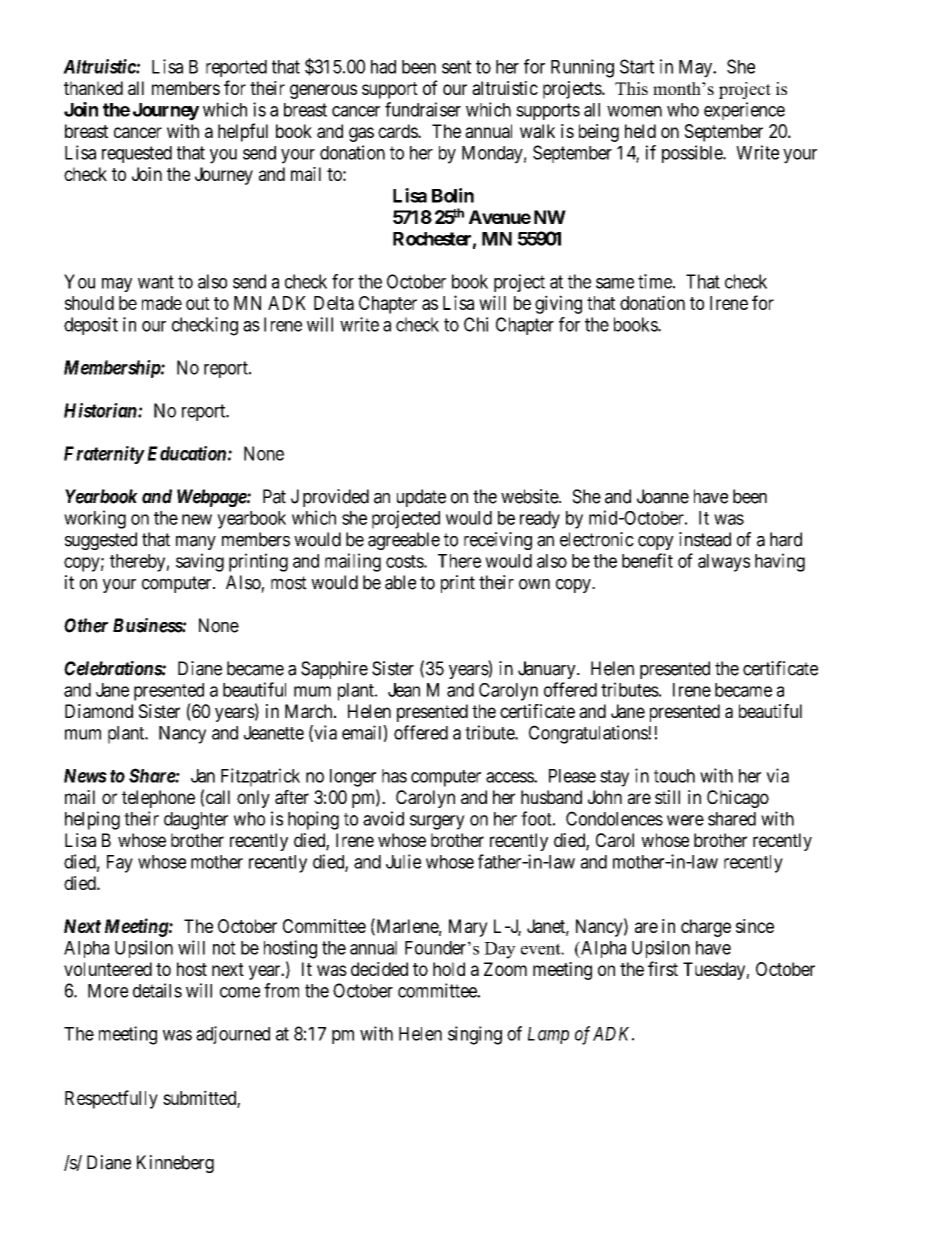  I want to click on thanked, so click(93, 88).
